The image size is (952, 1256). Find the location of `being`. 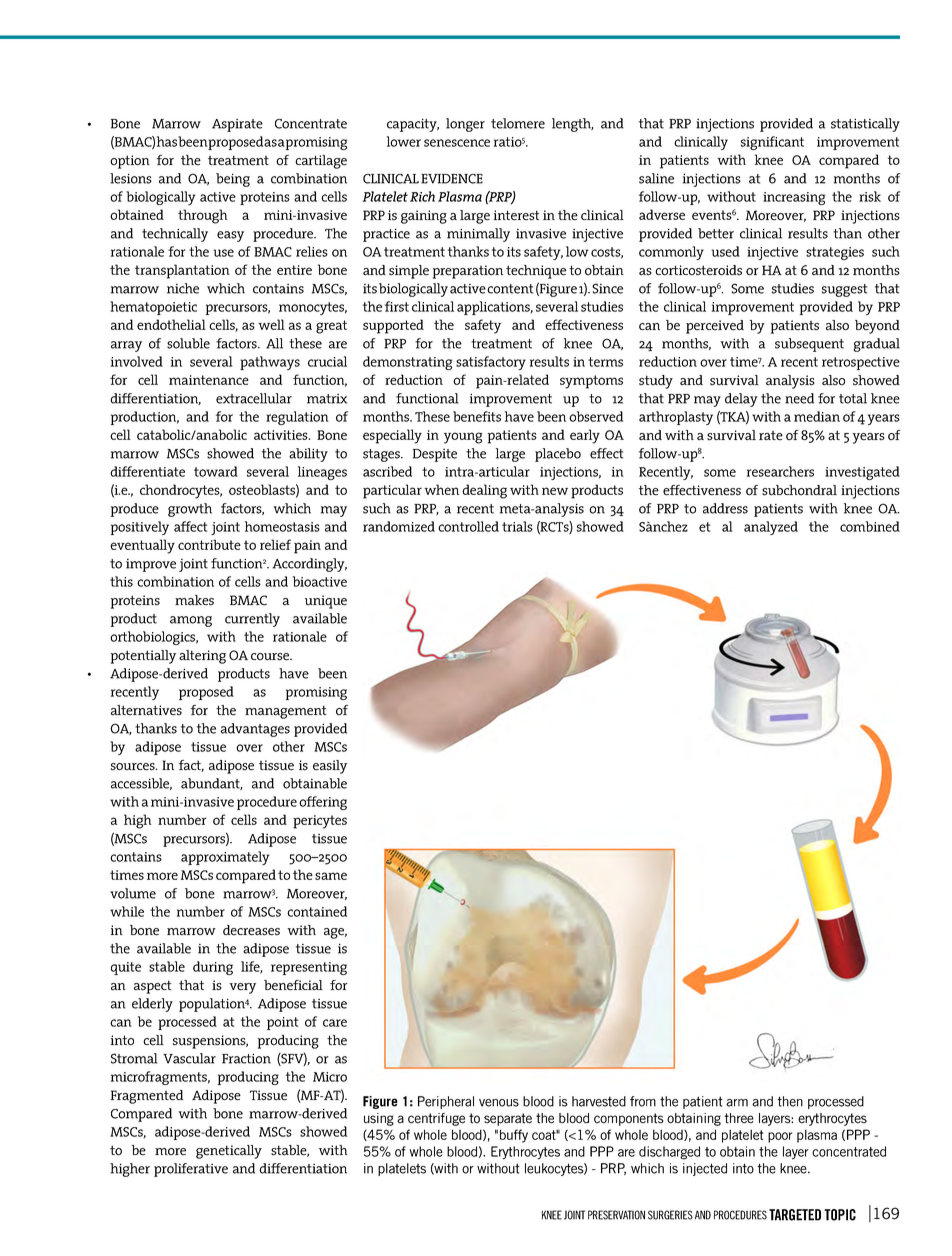

being is located at coordinates (233, 180).
